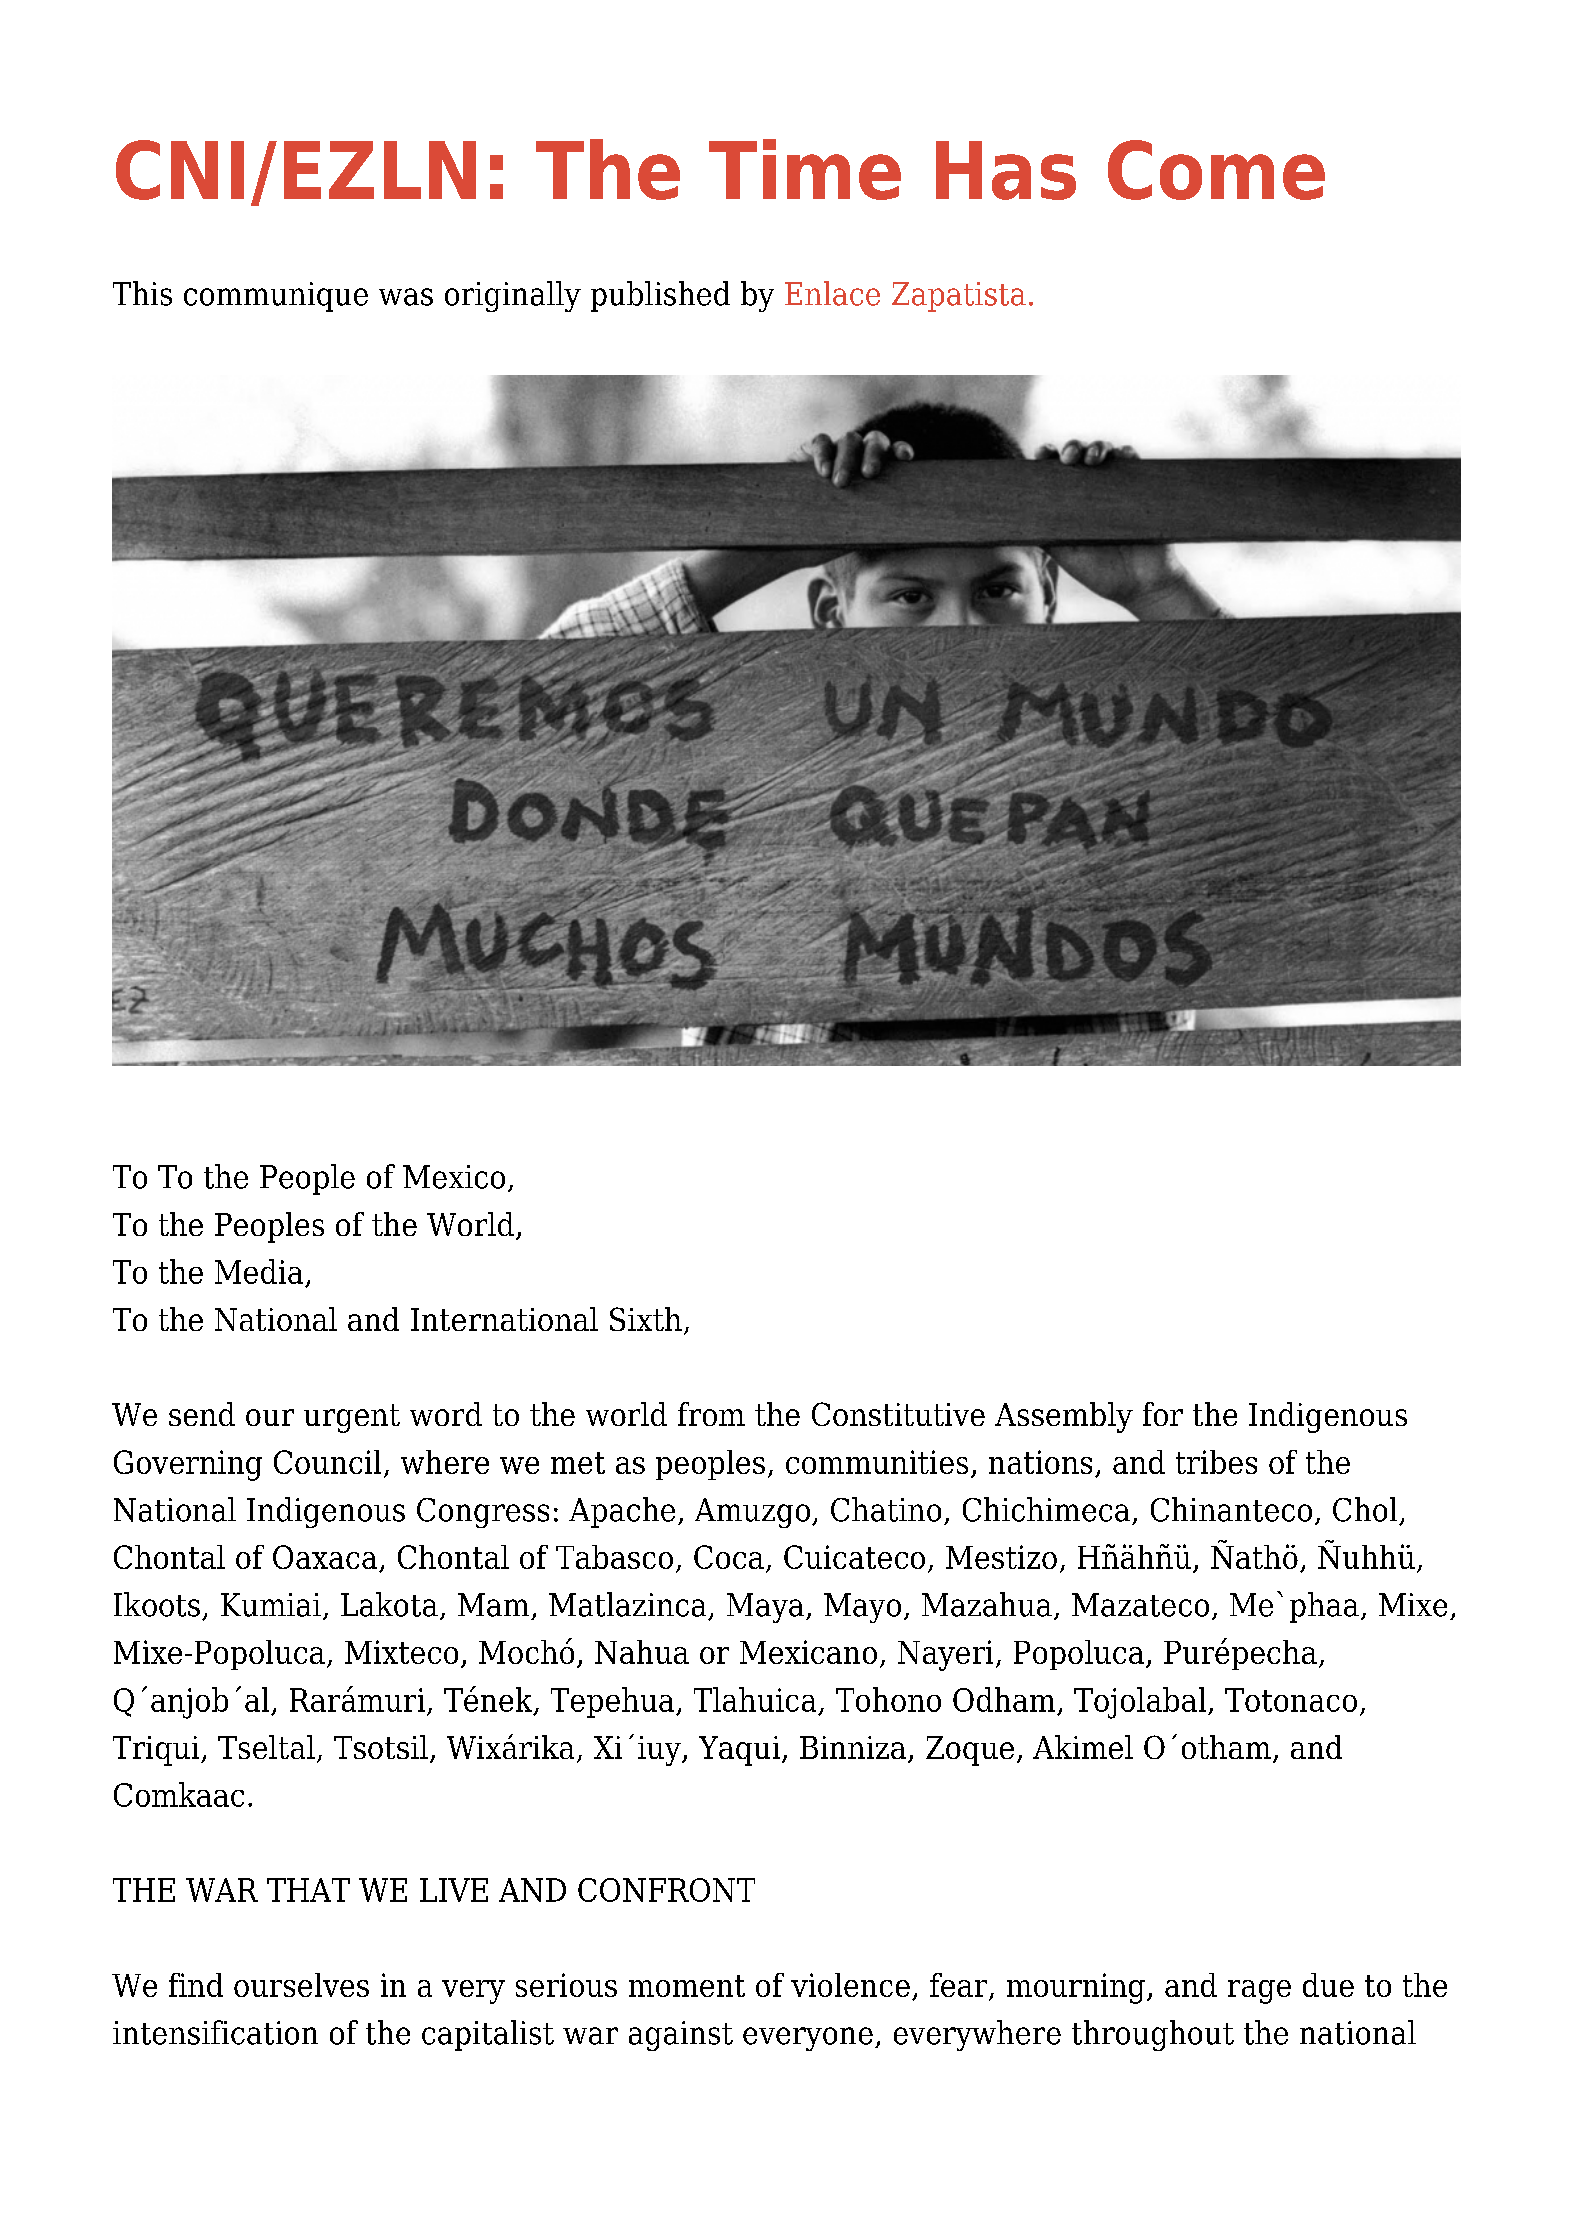 The width and height of the image is (1573, 2224). Describe the element at coordinates (687, 1986) in the image. I see `moment` at that location.
